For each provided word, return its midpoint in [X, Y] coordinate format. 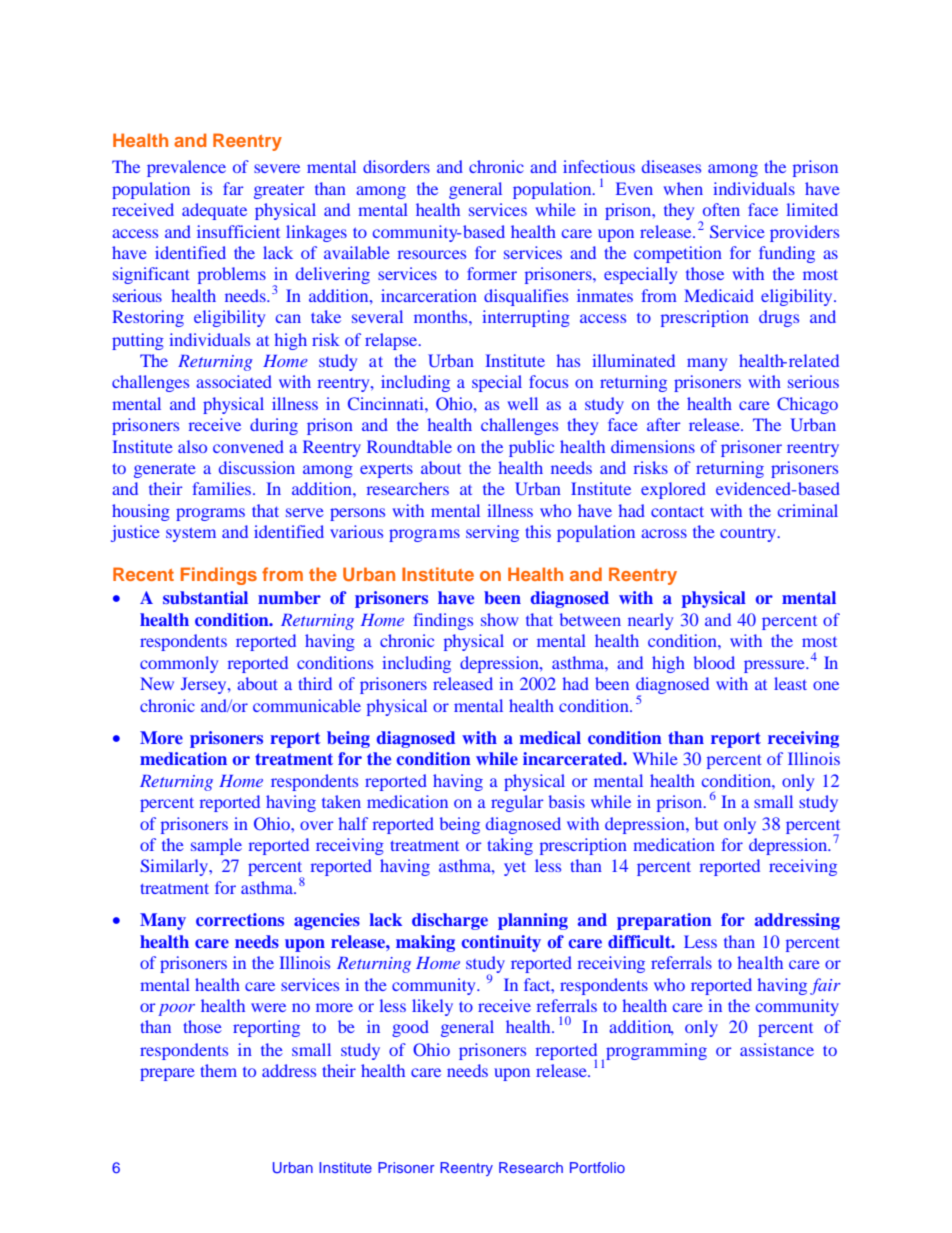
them [218, 1070]
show [499, 619]
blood [714, 662]
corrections [240, 919]
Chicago [807, 405]
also [192, 446]
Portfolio [597, 1167]
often [721, 209]
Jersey [205, 685]
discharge [450, 921]
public [531, 448]
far [233, 188]
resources [432, 254]
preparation [664, 921]
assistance [777, 1049]
